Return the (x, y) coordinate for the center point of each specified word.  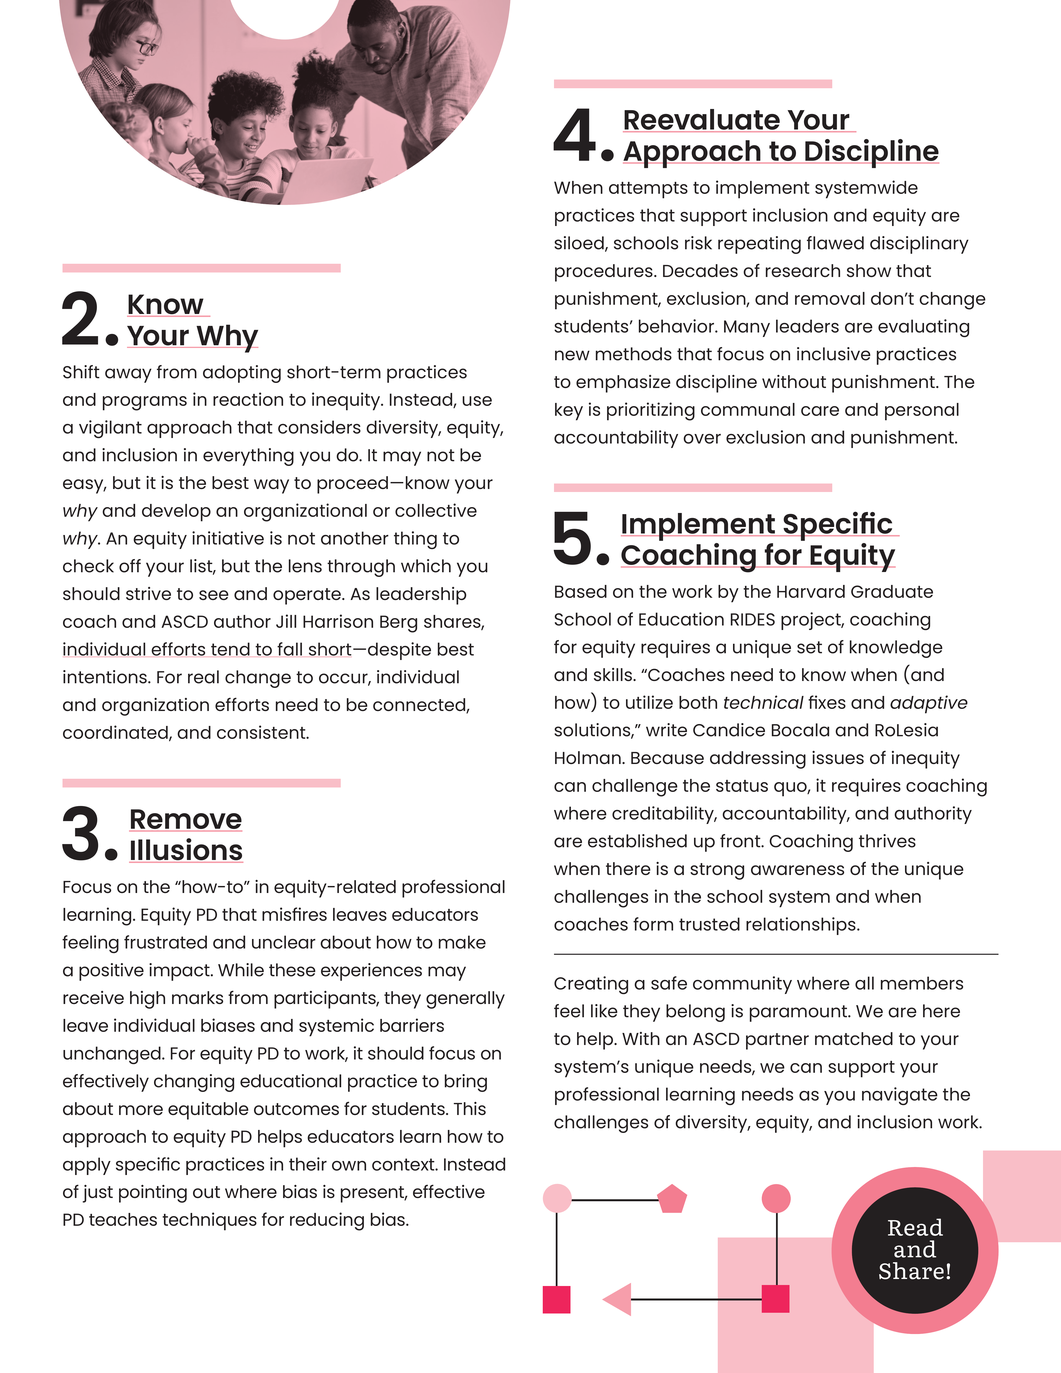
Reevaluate (702, 120)
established (637, 841)
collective (436, 510)
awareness (797, 870)
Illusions (186, 850)
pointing (153, 1194)
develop (176, 513)
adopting (242, 374)
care (820, 411)
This (470, 1108)
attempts (648, 190)
